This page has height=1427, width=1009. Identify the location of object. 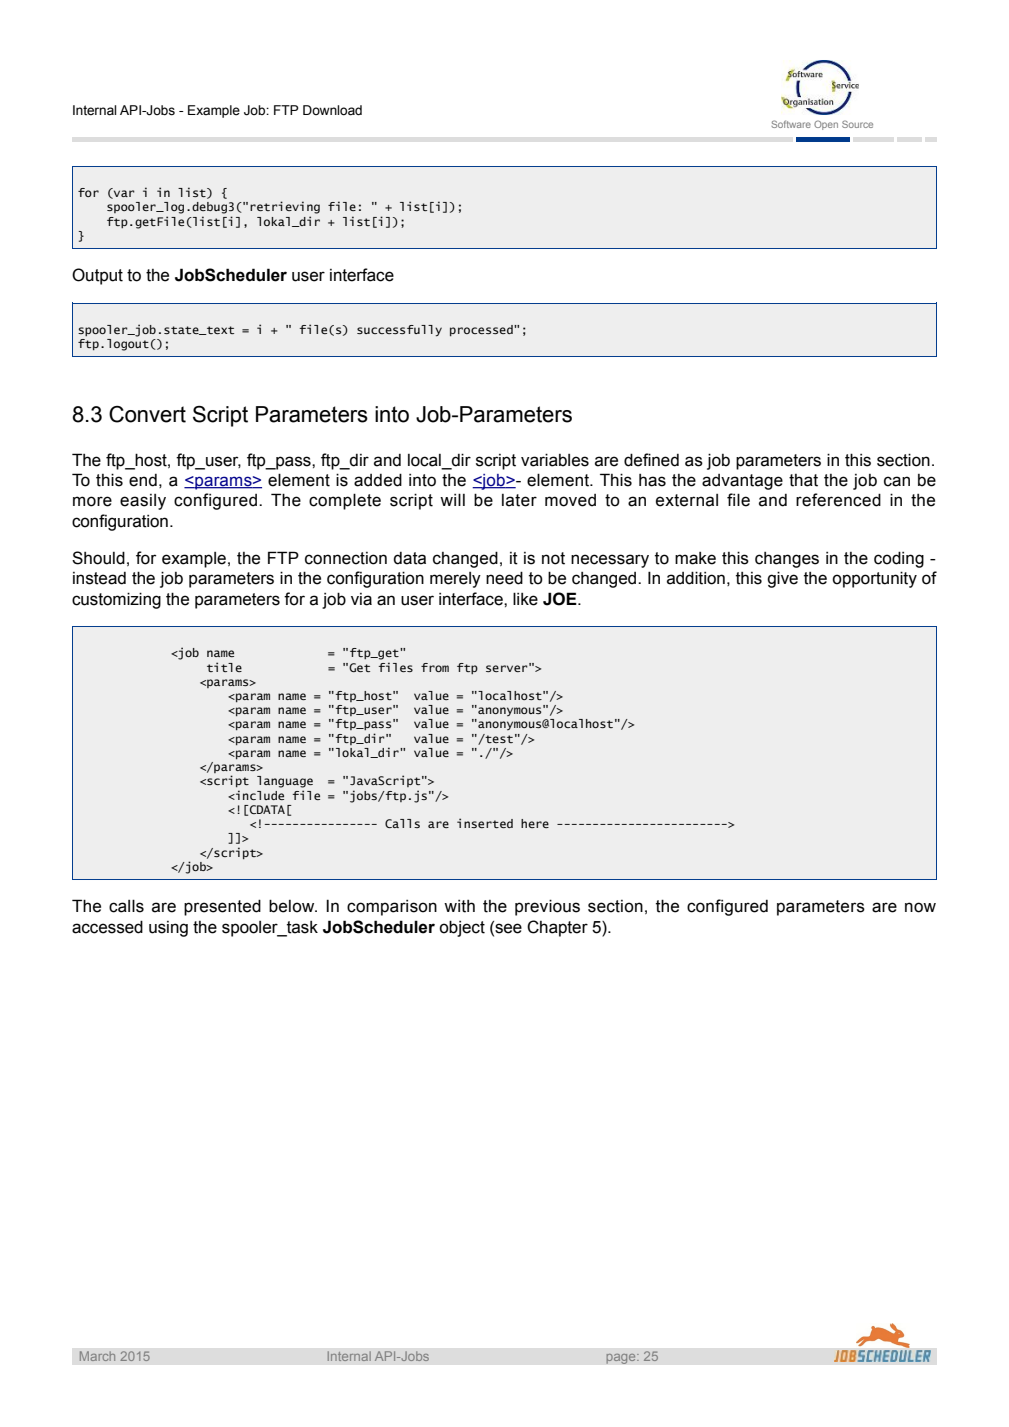
(462, 928).
